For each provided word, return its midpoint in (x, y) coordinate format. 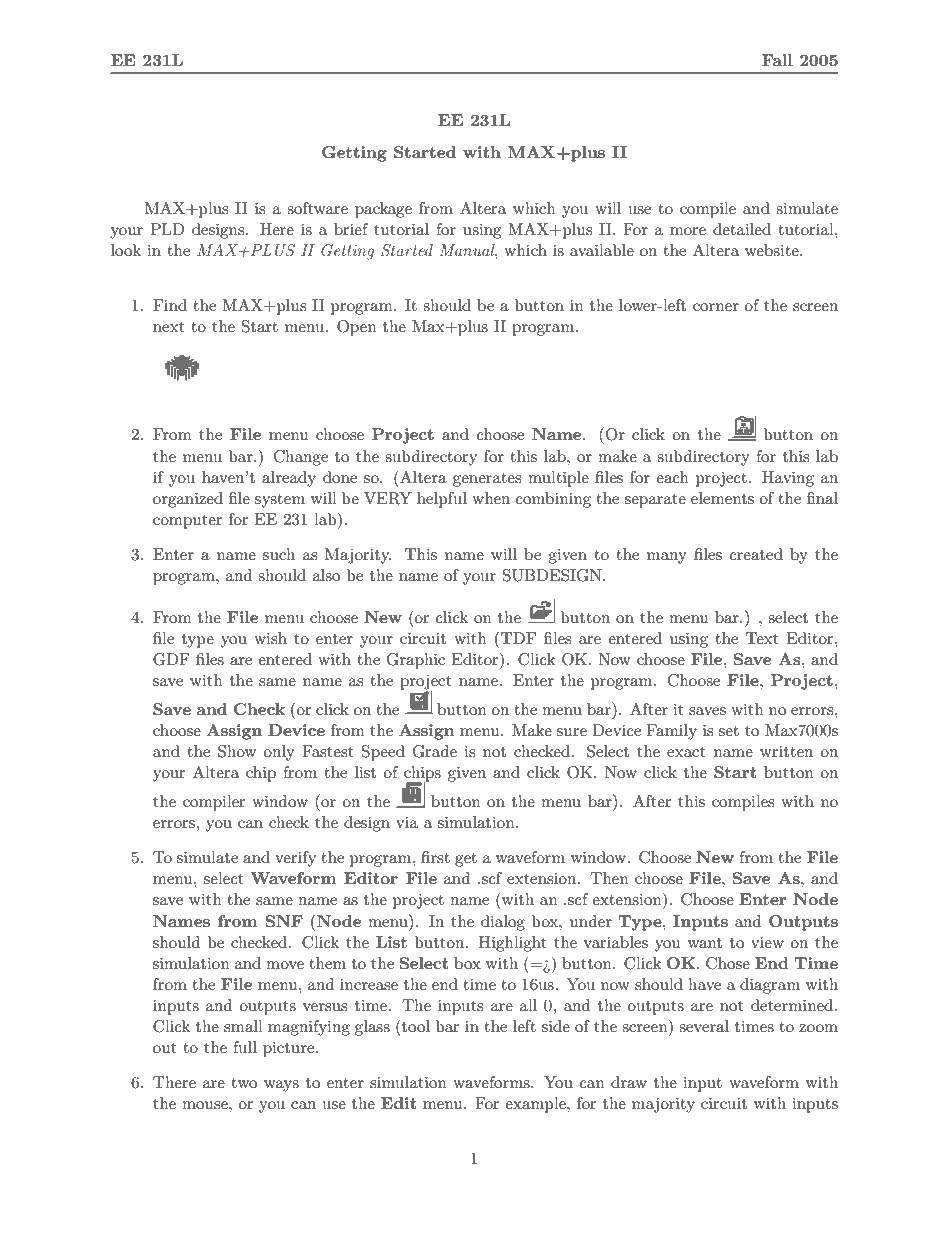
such (279, 554)
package (383, 210)
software (317, 208)
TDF (518, 638)
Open (357, 328)
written (786, 751)
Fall (777, 60)
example (536, 1105)
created (756, 554)
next (169, 327)
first (435, 857)
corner (716, 307)
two (244, 1083)
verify (295, 859)
